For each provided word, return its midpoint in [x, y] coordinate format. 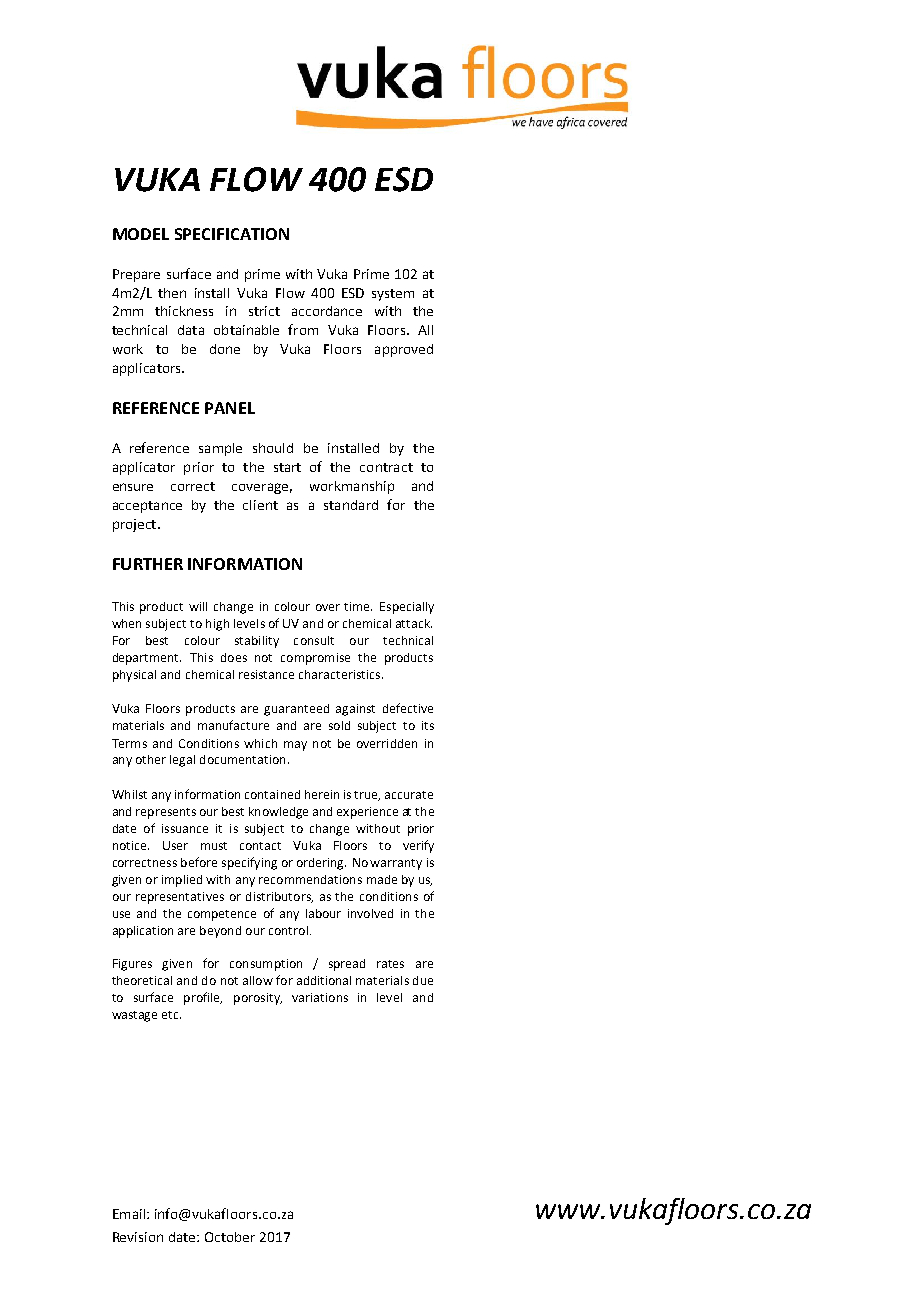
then [172, 293]
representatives [180, 898]
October [230, 1237]
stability [257, 642]
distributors [279, 897]
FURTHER [148, 564]
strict [264, 311]
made [382, 879]
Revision [138, 1237]
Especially [407, 608]
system [393, 295]
